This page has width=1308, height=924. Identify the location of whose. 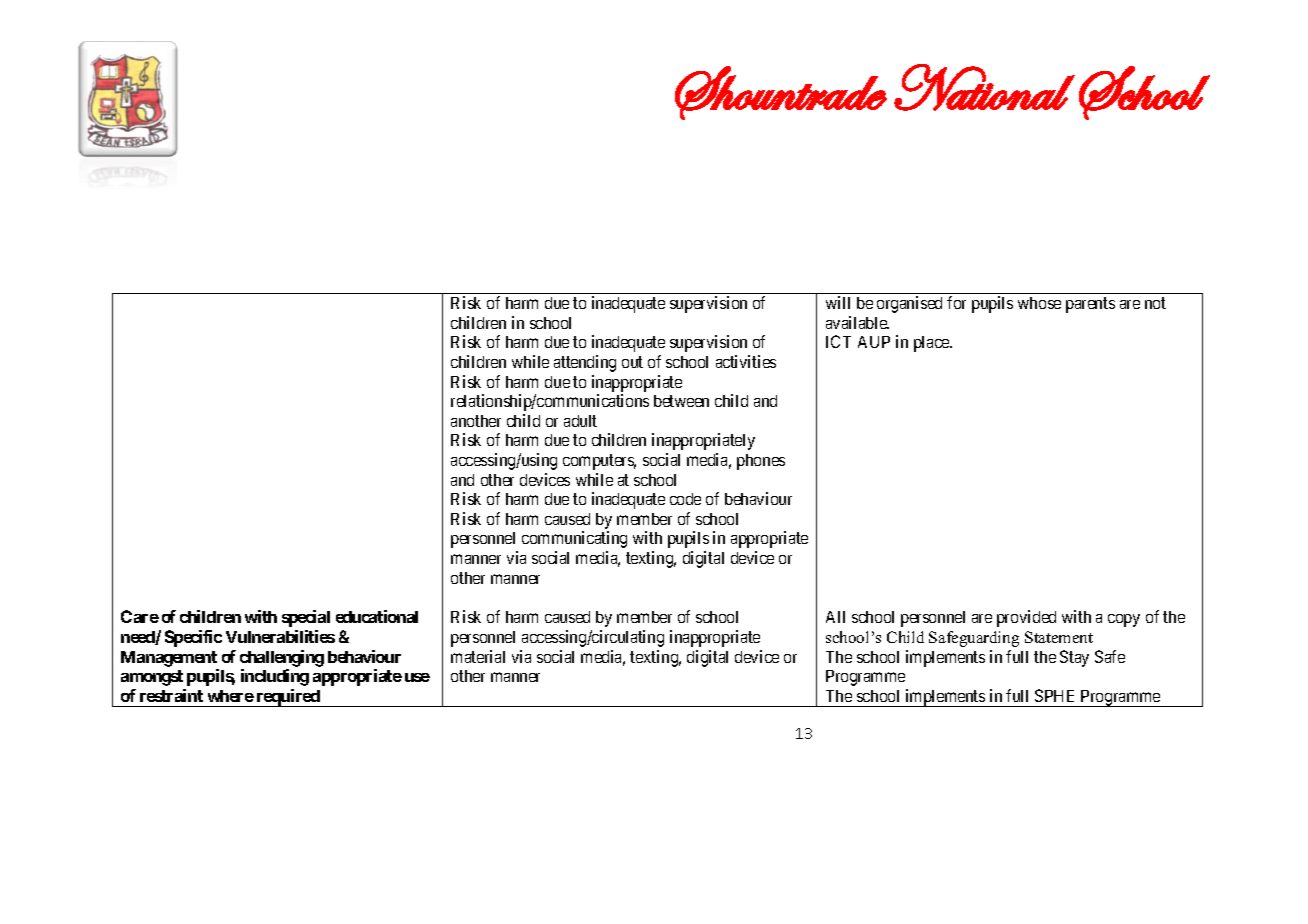
(1039, 303).
